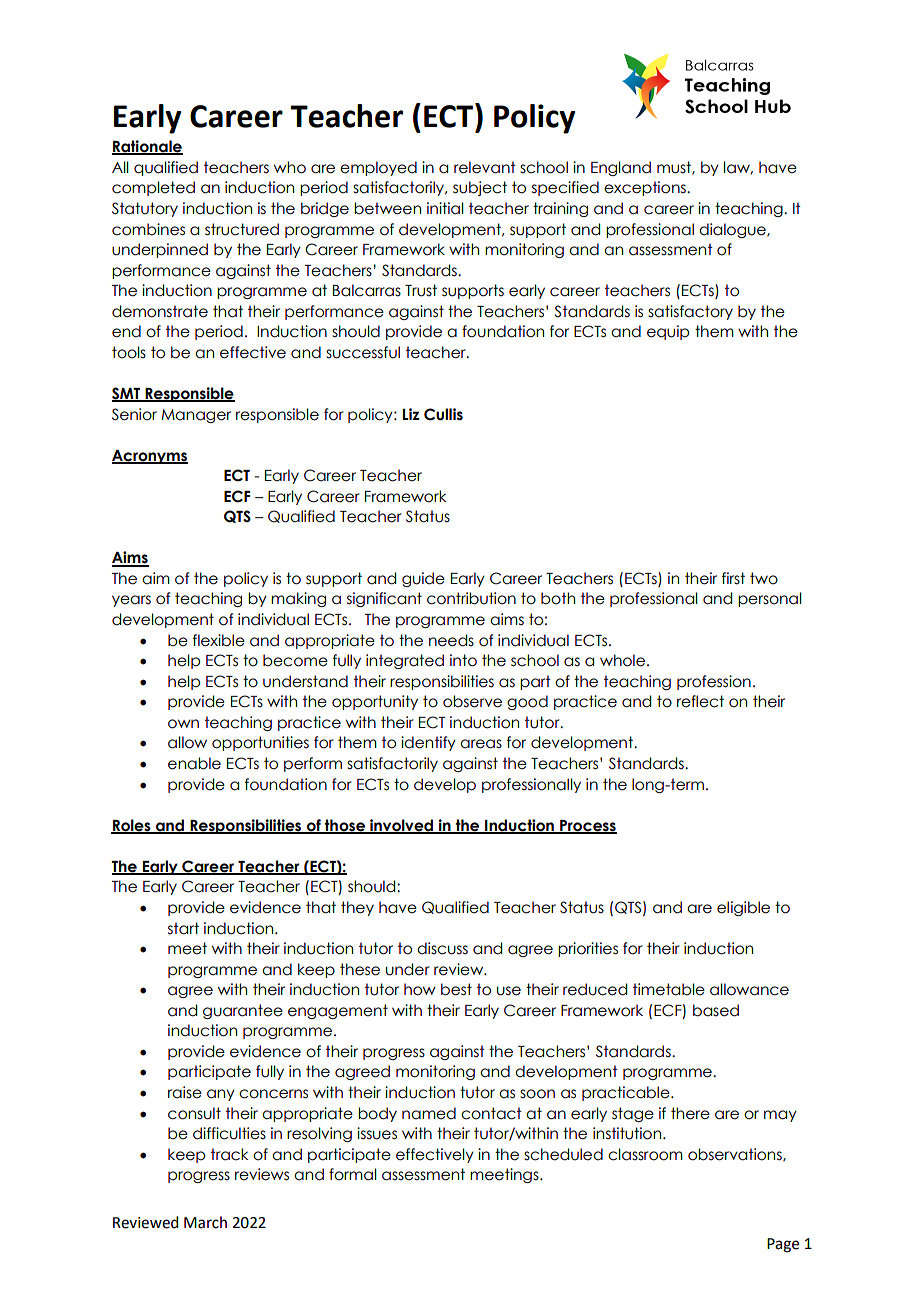 The height and width of the screenshot is (1308, 924). Describe the element at coordinates (700, 701) in the screenshot. I see `reflect` at that location.
